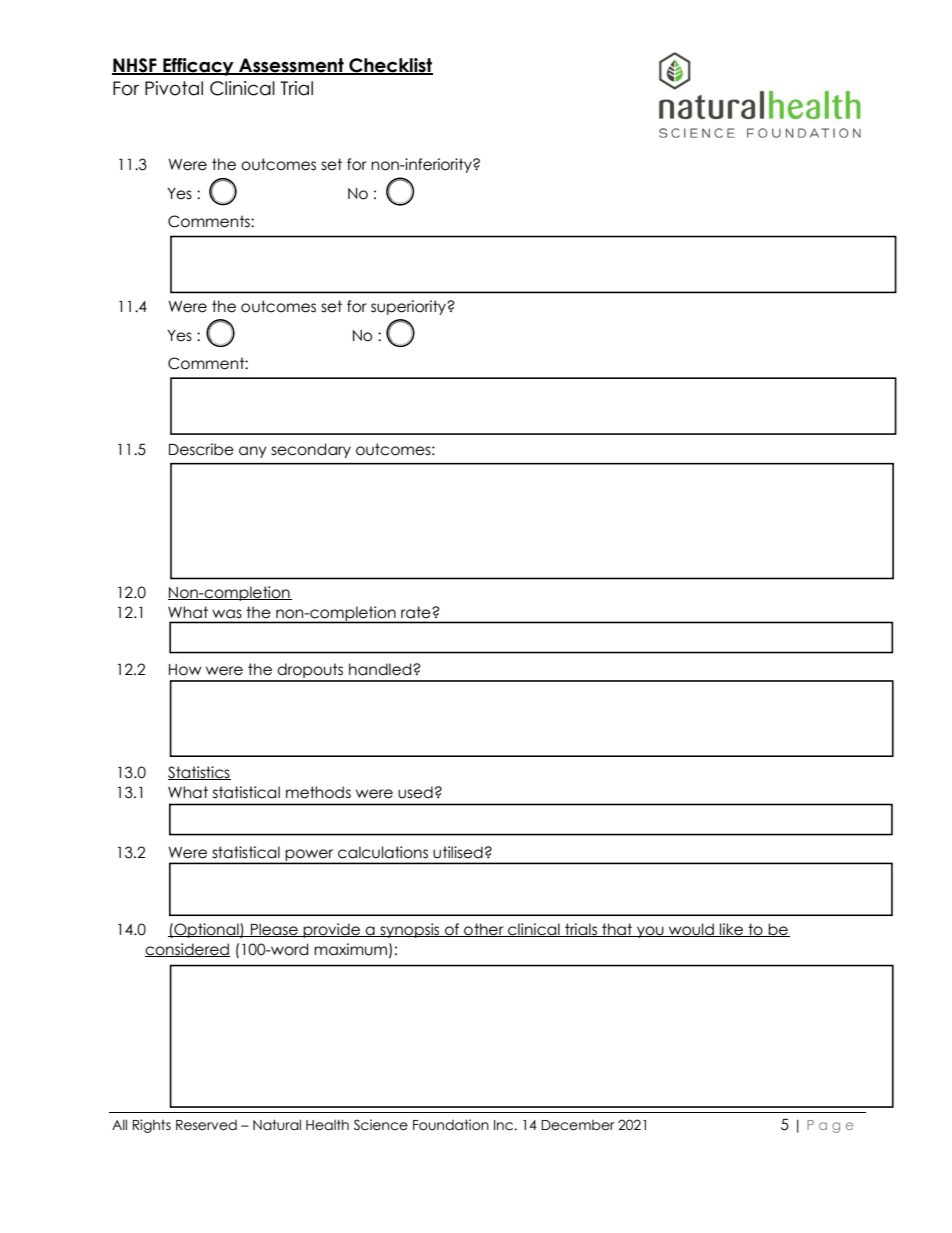 This document has width=952, height=1233. I want to click on Reserved, so click(206, 1125).
